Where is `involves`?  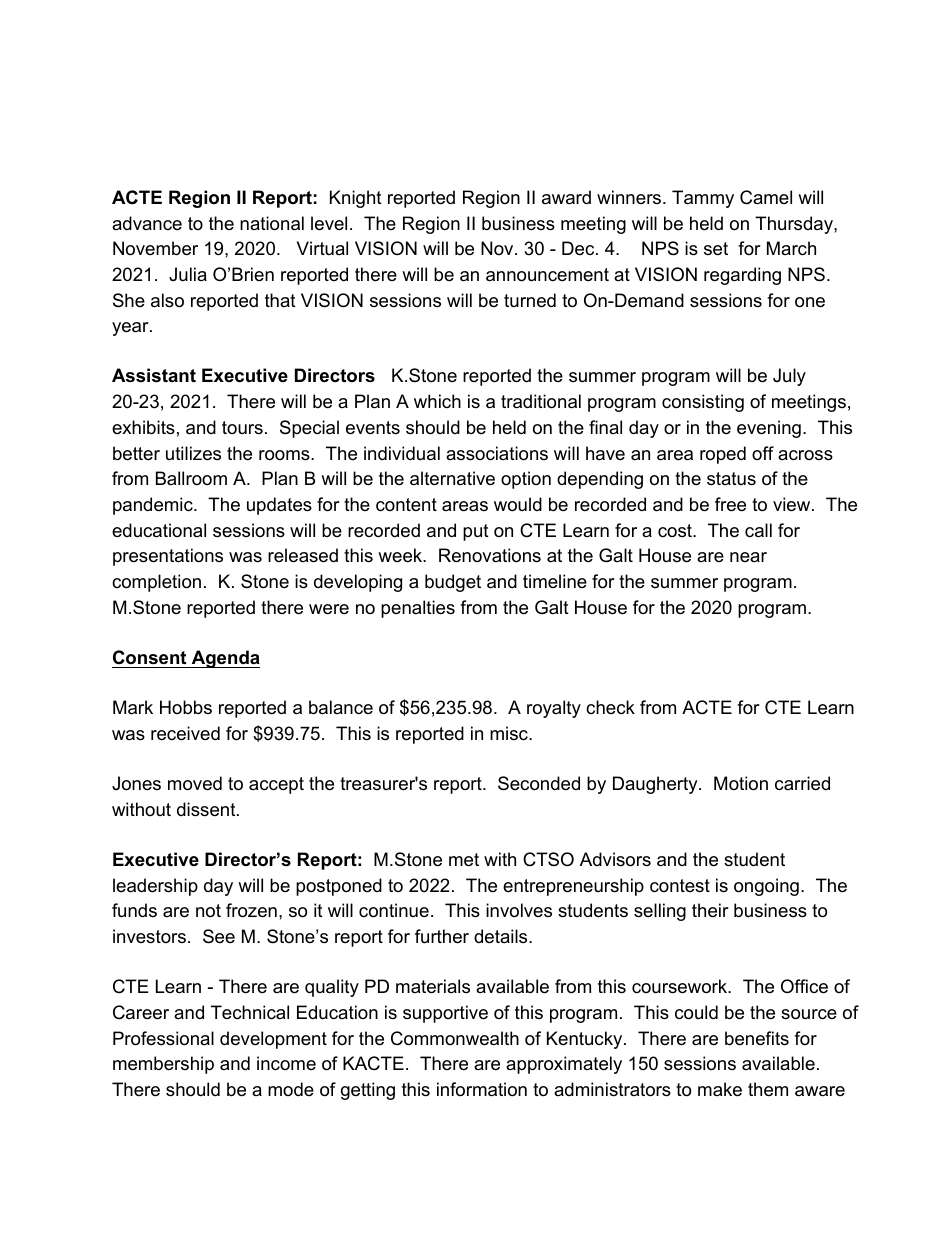
involves is located at coordinates (519, 910).
